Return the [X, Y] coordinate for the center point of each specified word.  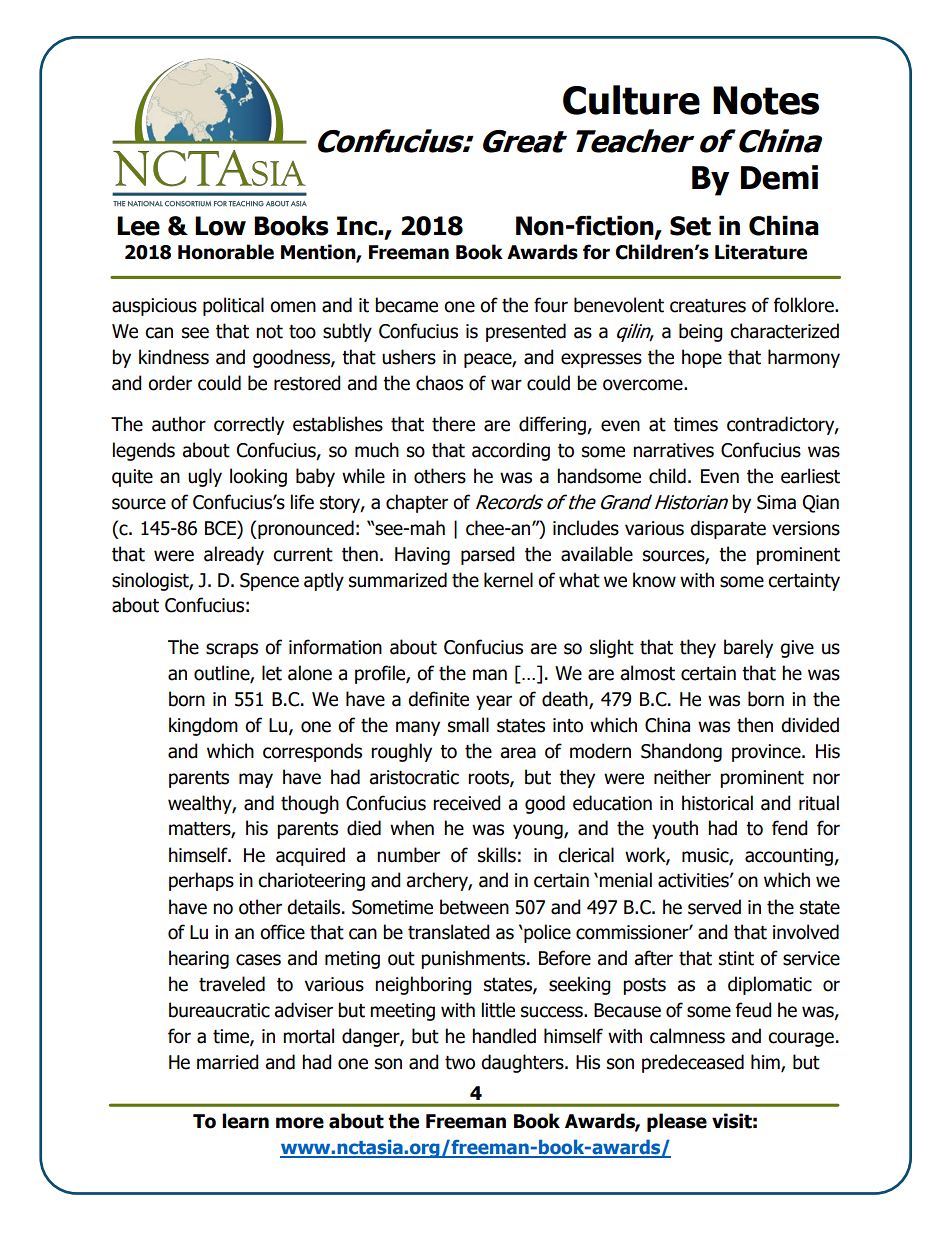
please [677, 1122]
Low [220, 226]
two [460, 1063]
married [228, 1062]
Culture [631, 100]
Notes [766, 100]
